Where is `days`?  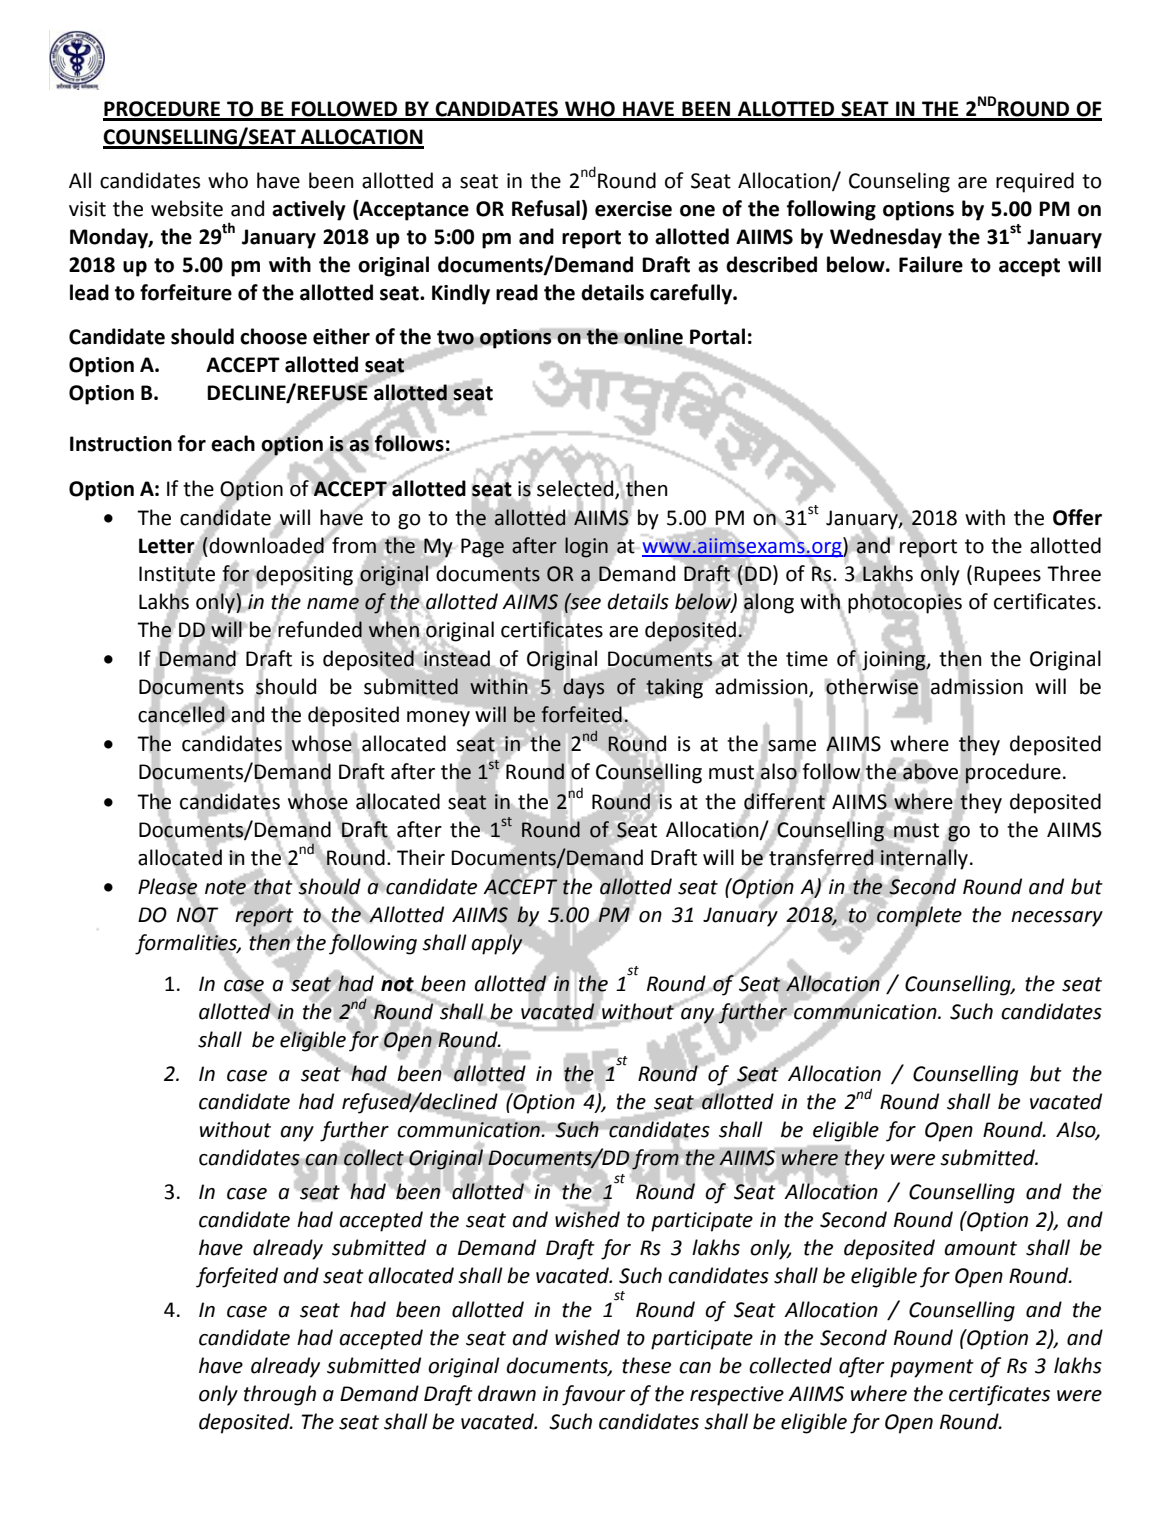
days is located at coordinates (583, 687).
